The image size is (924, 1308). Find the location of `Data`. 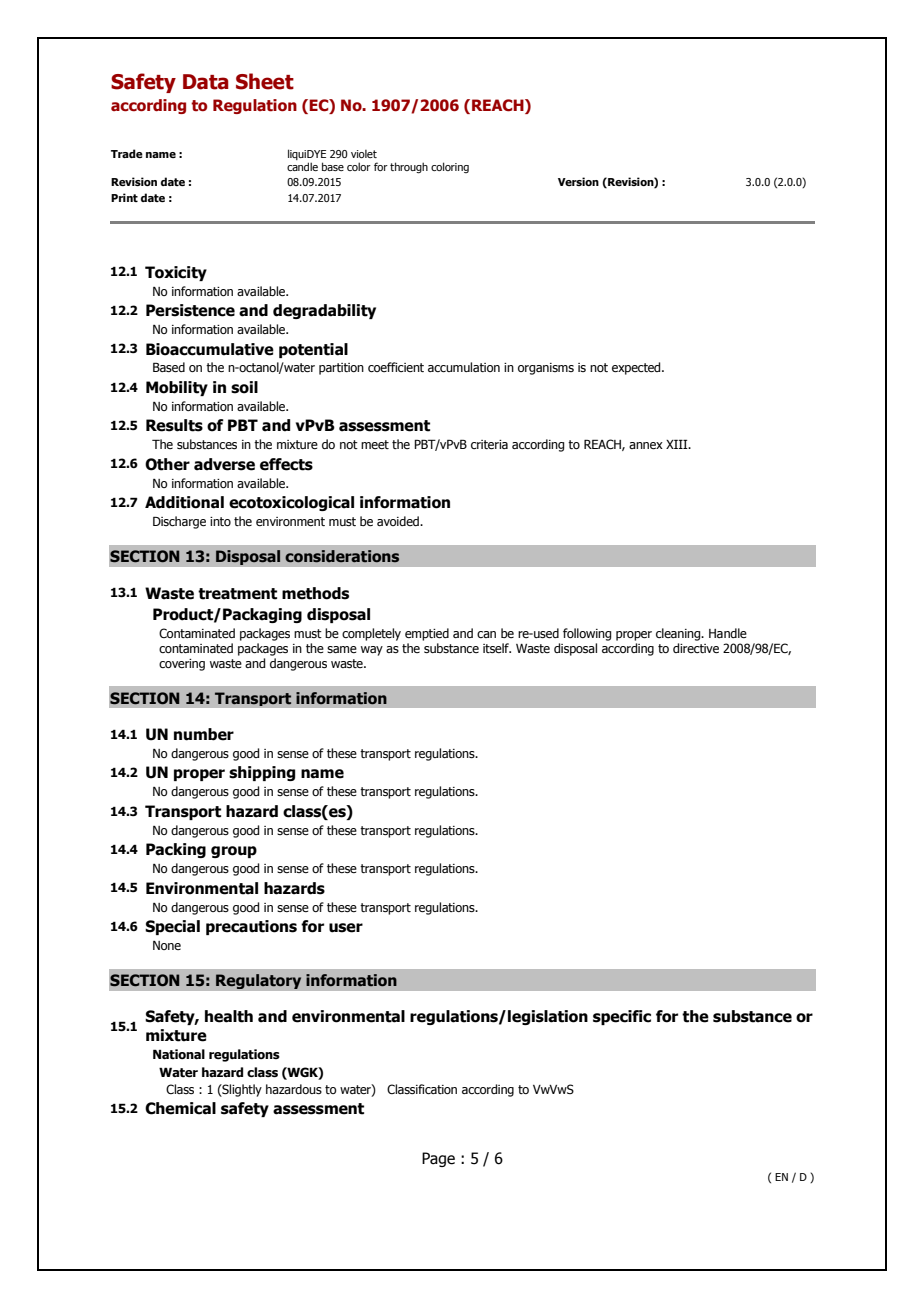

Data is located at coordinates (206, 82).
